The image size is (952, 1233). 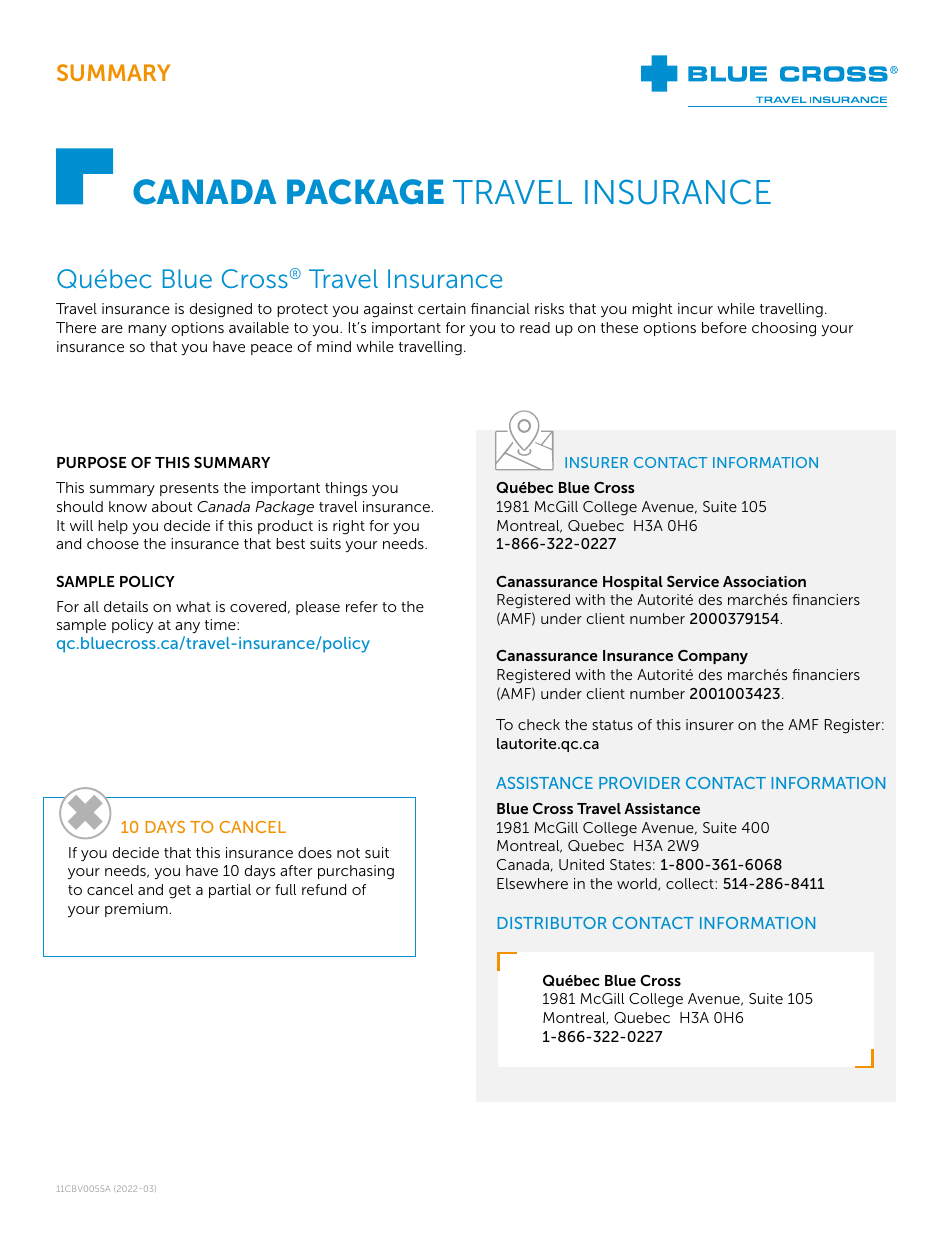 What do you see at coordinates (691, 883) in the page?
I see `collect` at bounding box center [691, 883].
